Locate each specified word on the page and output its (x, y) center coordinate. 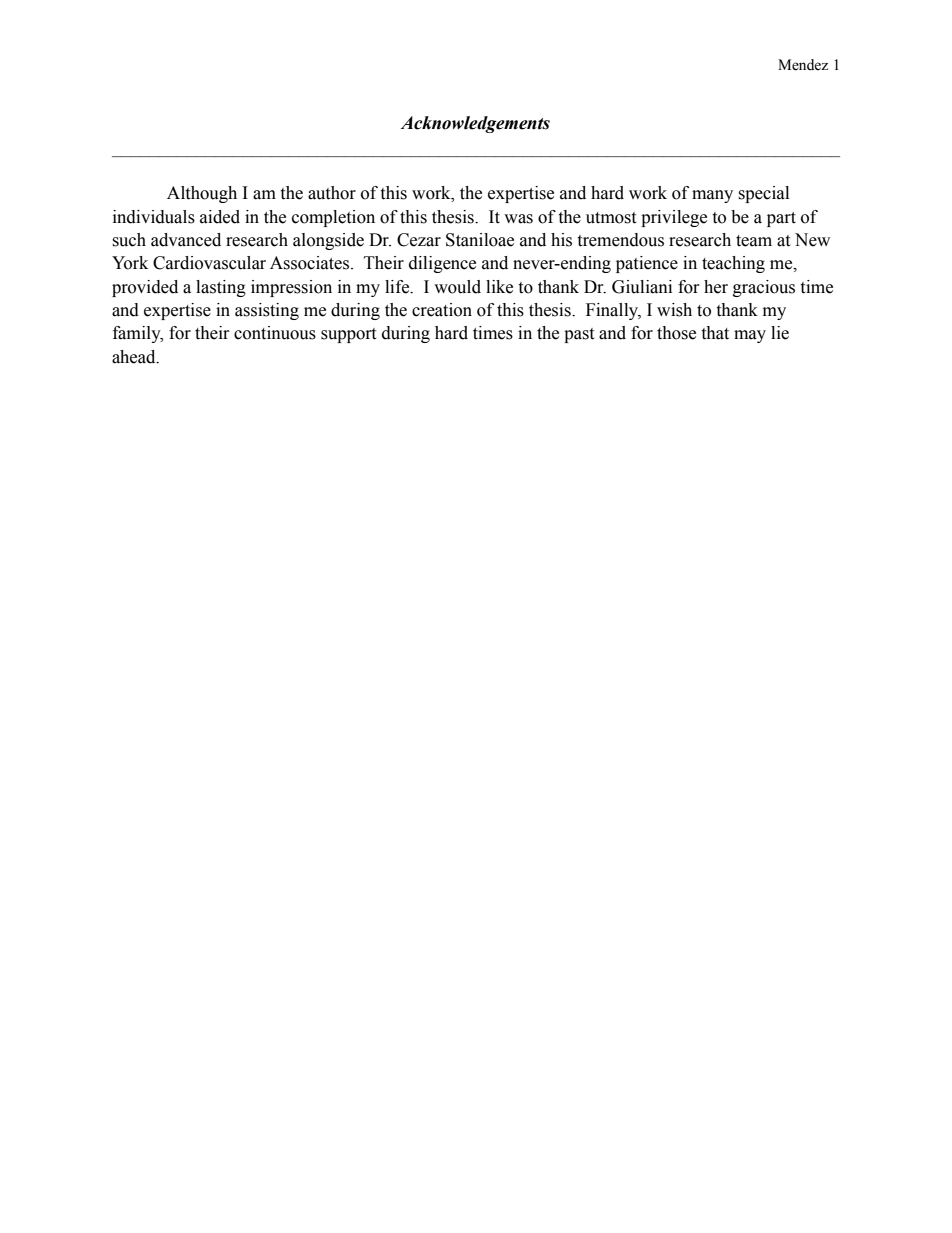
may (750, 336)
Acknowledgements (475, 124)
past (579, 335)
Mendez (803, 65)
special (763, 194)
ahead (135, 357)
